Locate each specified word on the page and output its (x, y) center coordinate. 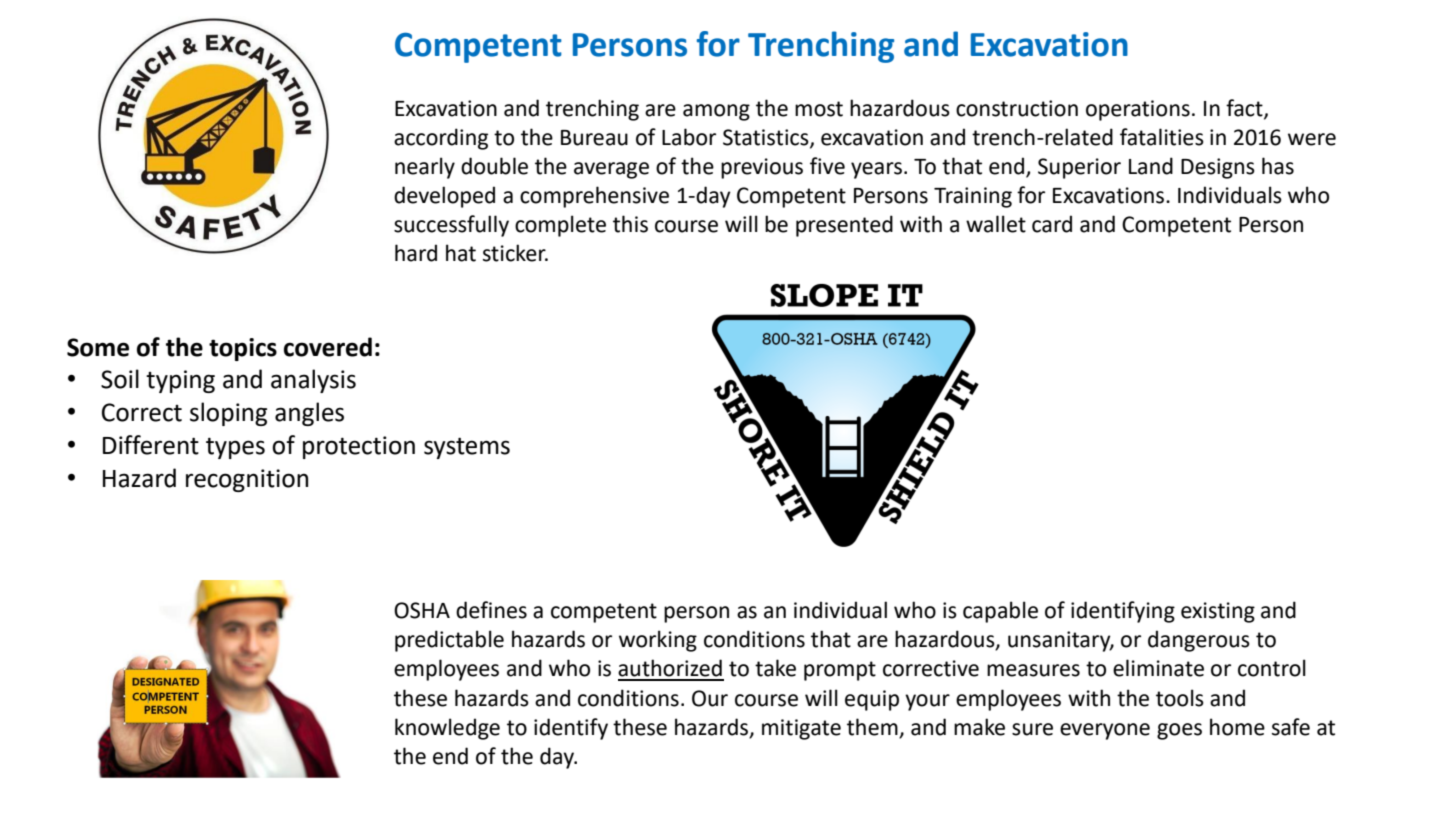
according (441, 139)
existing (1218, 612)
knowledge (447, 729)
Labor (689, 137)
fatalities (1162, 137)
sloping (228, 414)
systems (467, 448)
